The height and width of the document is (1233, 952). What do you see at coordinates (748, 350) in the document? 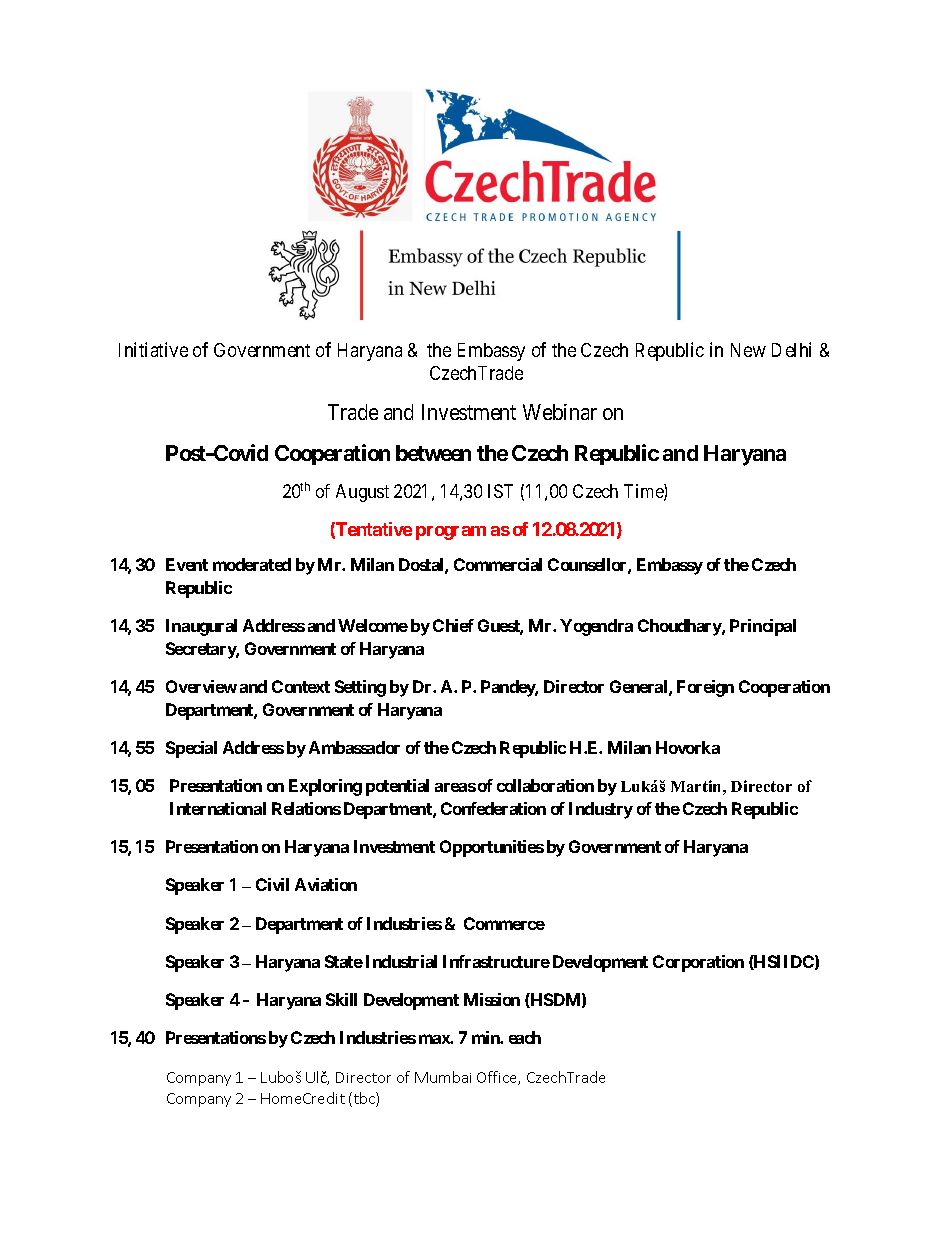
I see `New` at bounding box center [748, 350].
